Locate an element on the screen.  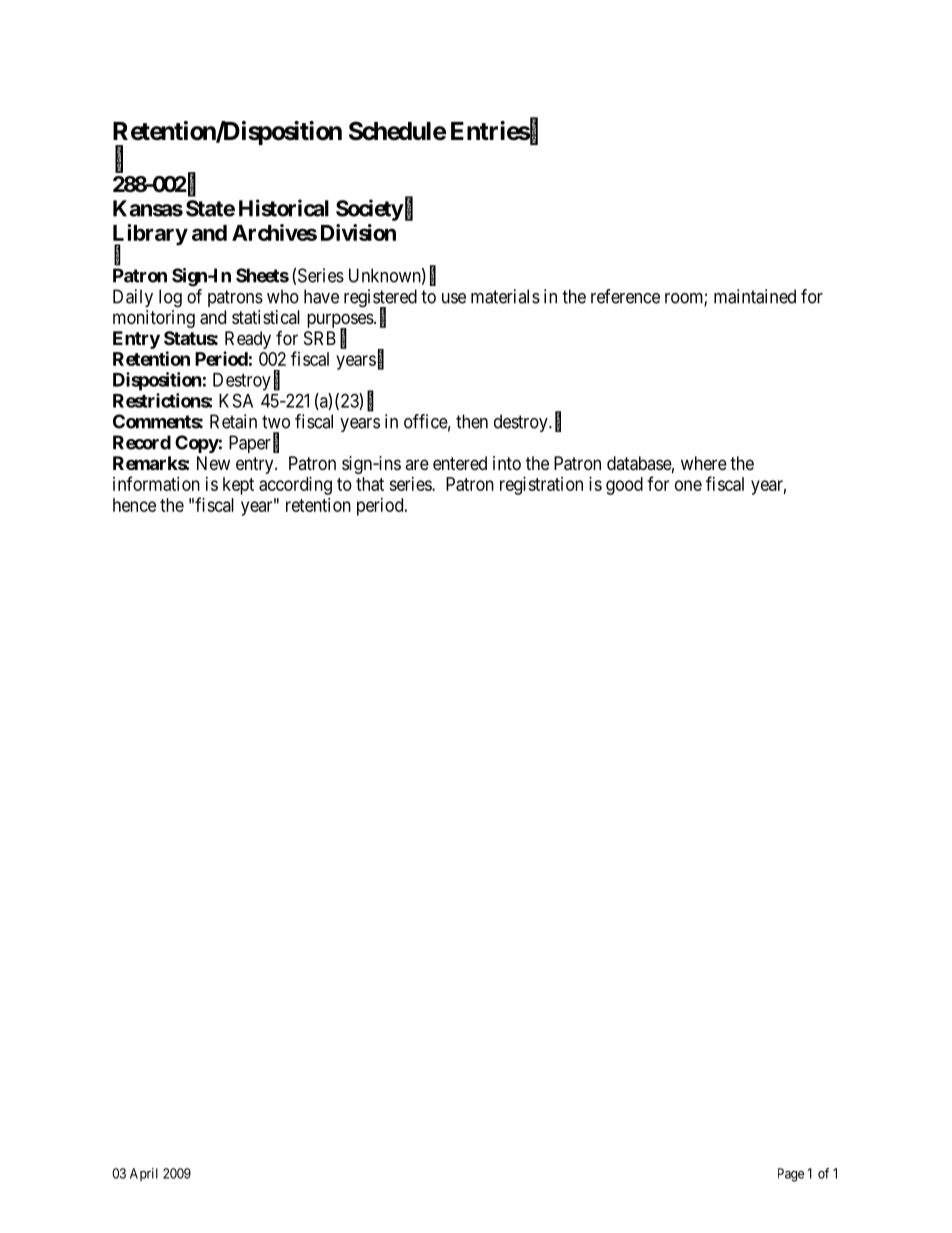
April is located at coordinates (144, 1175).
